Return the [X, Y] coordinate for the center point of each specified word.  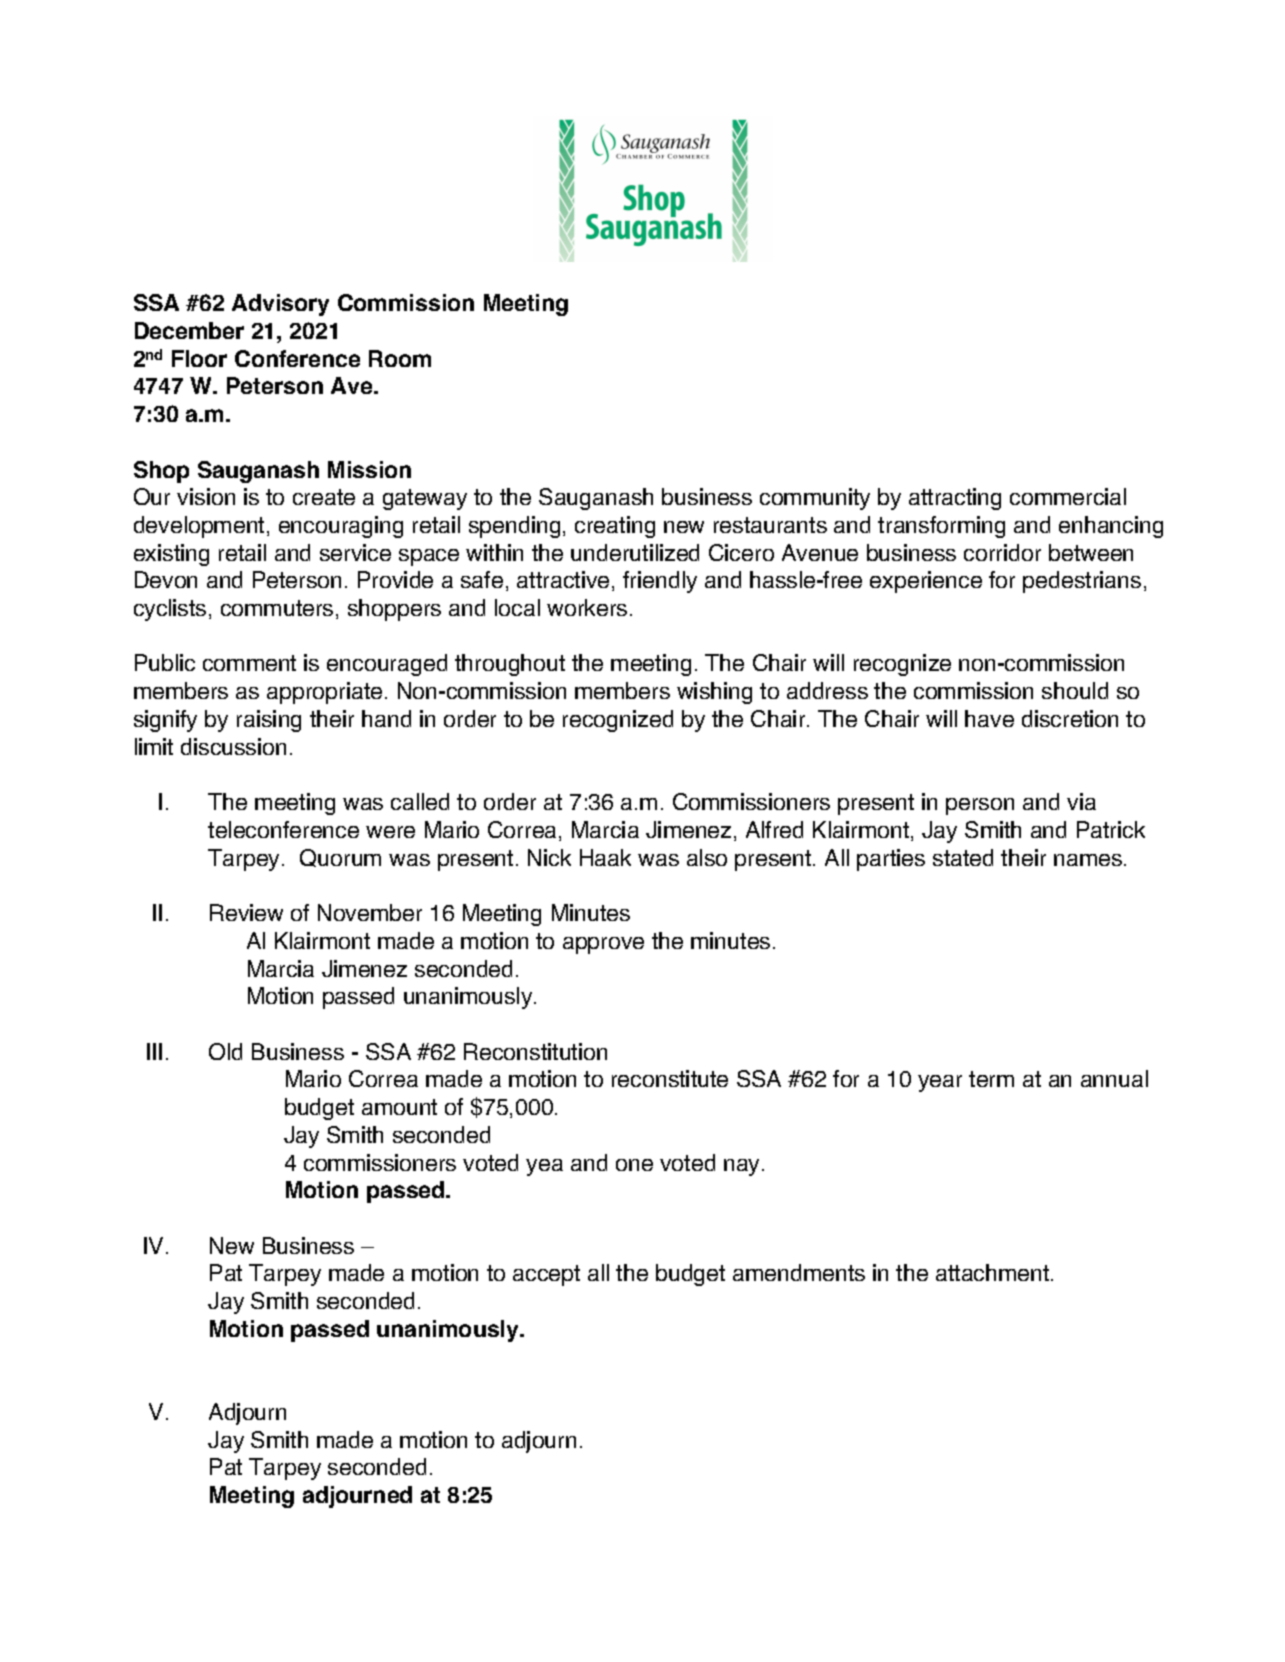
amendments [799, 1272]
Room [400, 358]
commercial [1068, 496]
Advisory [280, 305]
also [707, 857]
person [980, 806]
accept [546, 1275]
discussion [233, 746]
